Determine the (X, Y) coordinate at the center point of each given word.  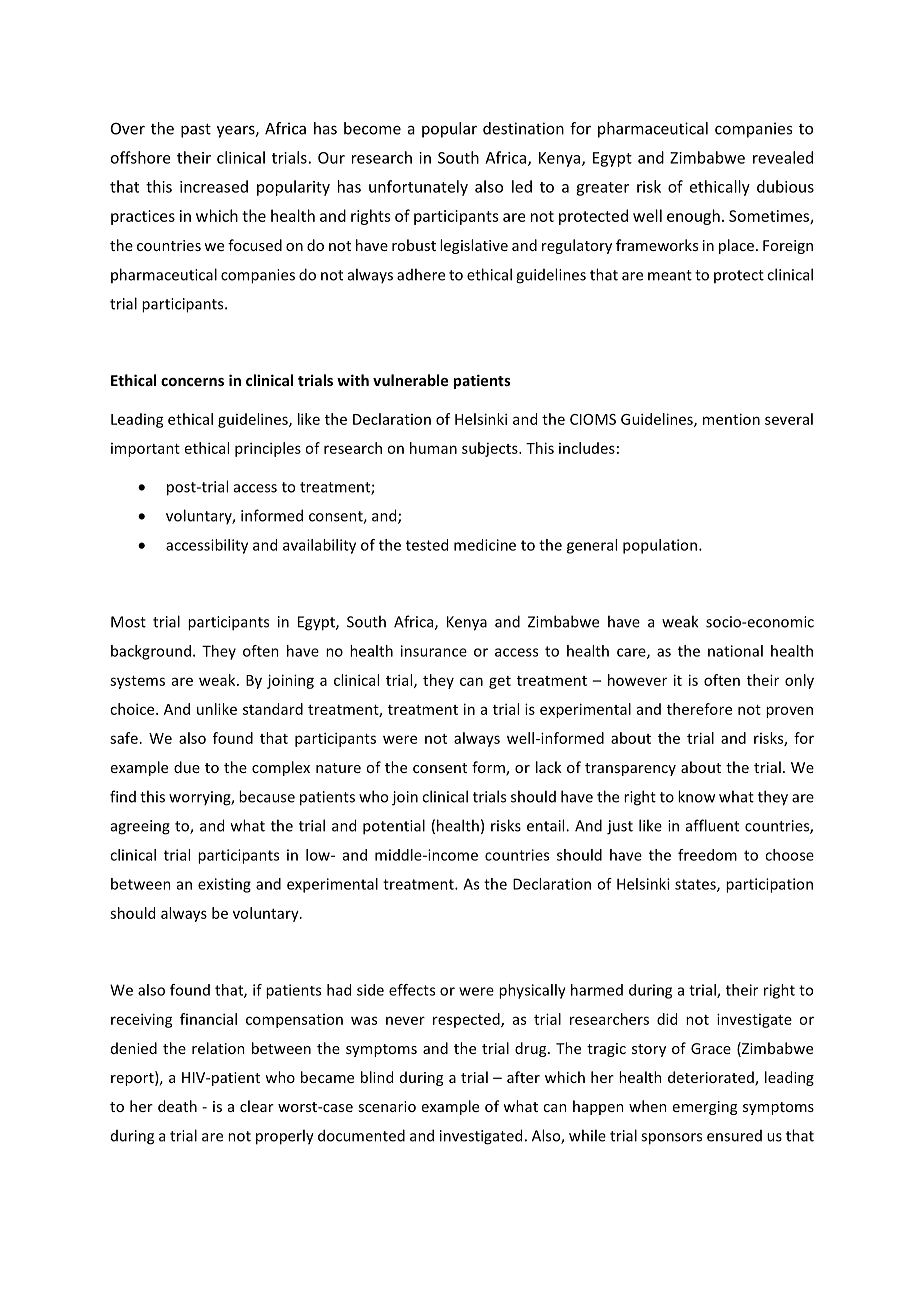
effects (412, 990)
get (500, 682)
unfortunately (418, 188)
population (660, 546)
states (696, 885)
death (177, 1106)
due (187, 767)
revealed (783, 157)
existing (224, 885)
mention (731, 419)
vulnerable (410, 380)
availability (319, 546)
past (196, 131)
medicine (485, 545)
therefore (699, 709)
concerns (192, 382)
